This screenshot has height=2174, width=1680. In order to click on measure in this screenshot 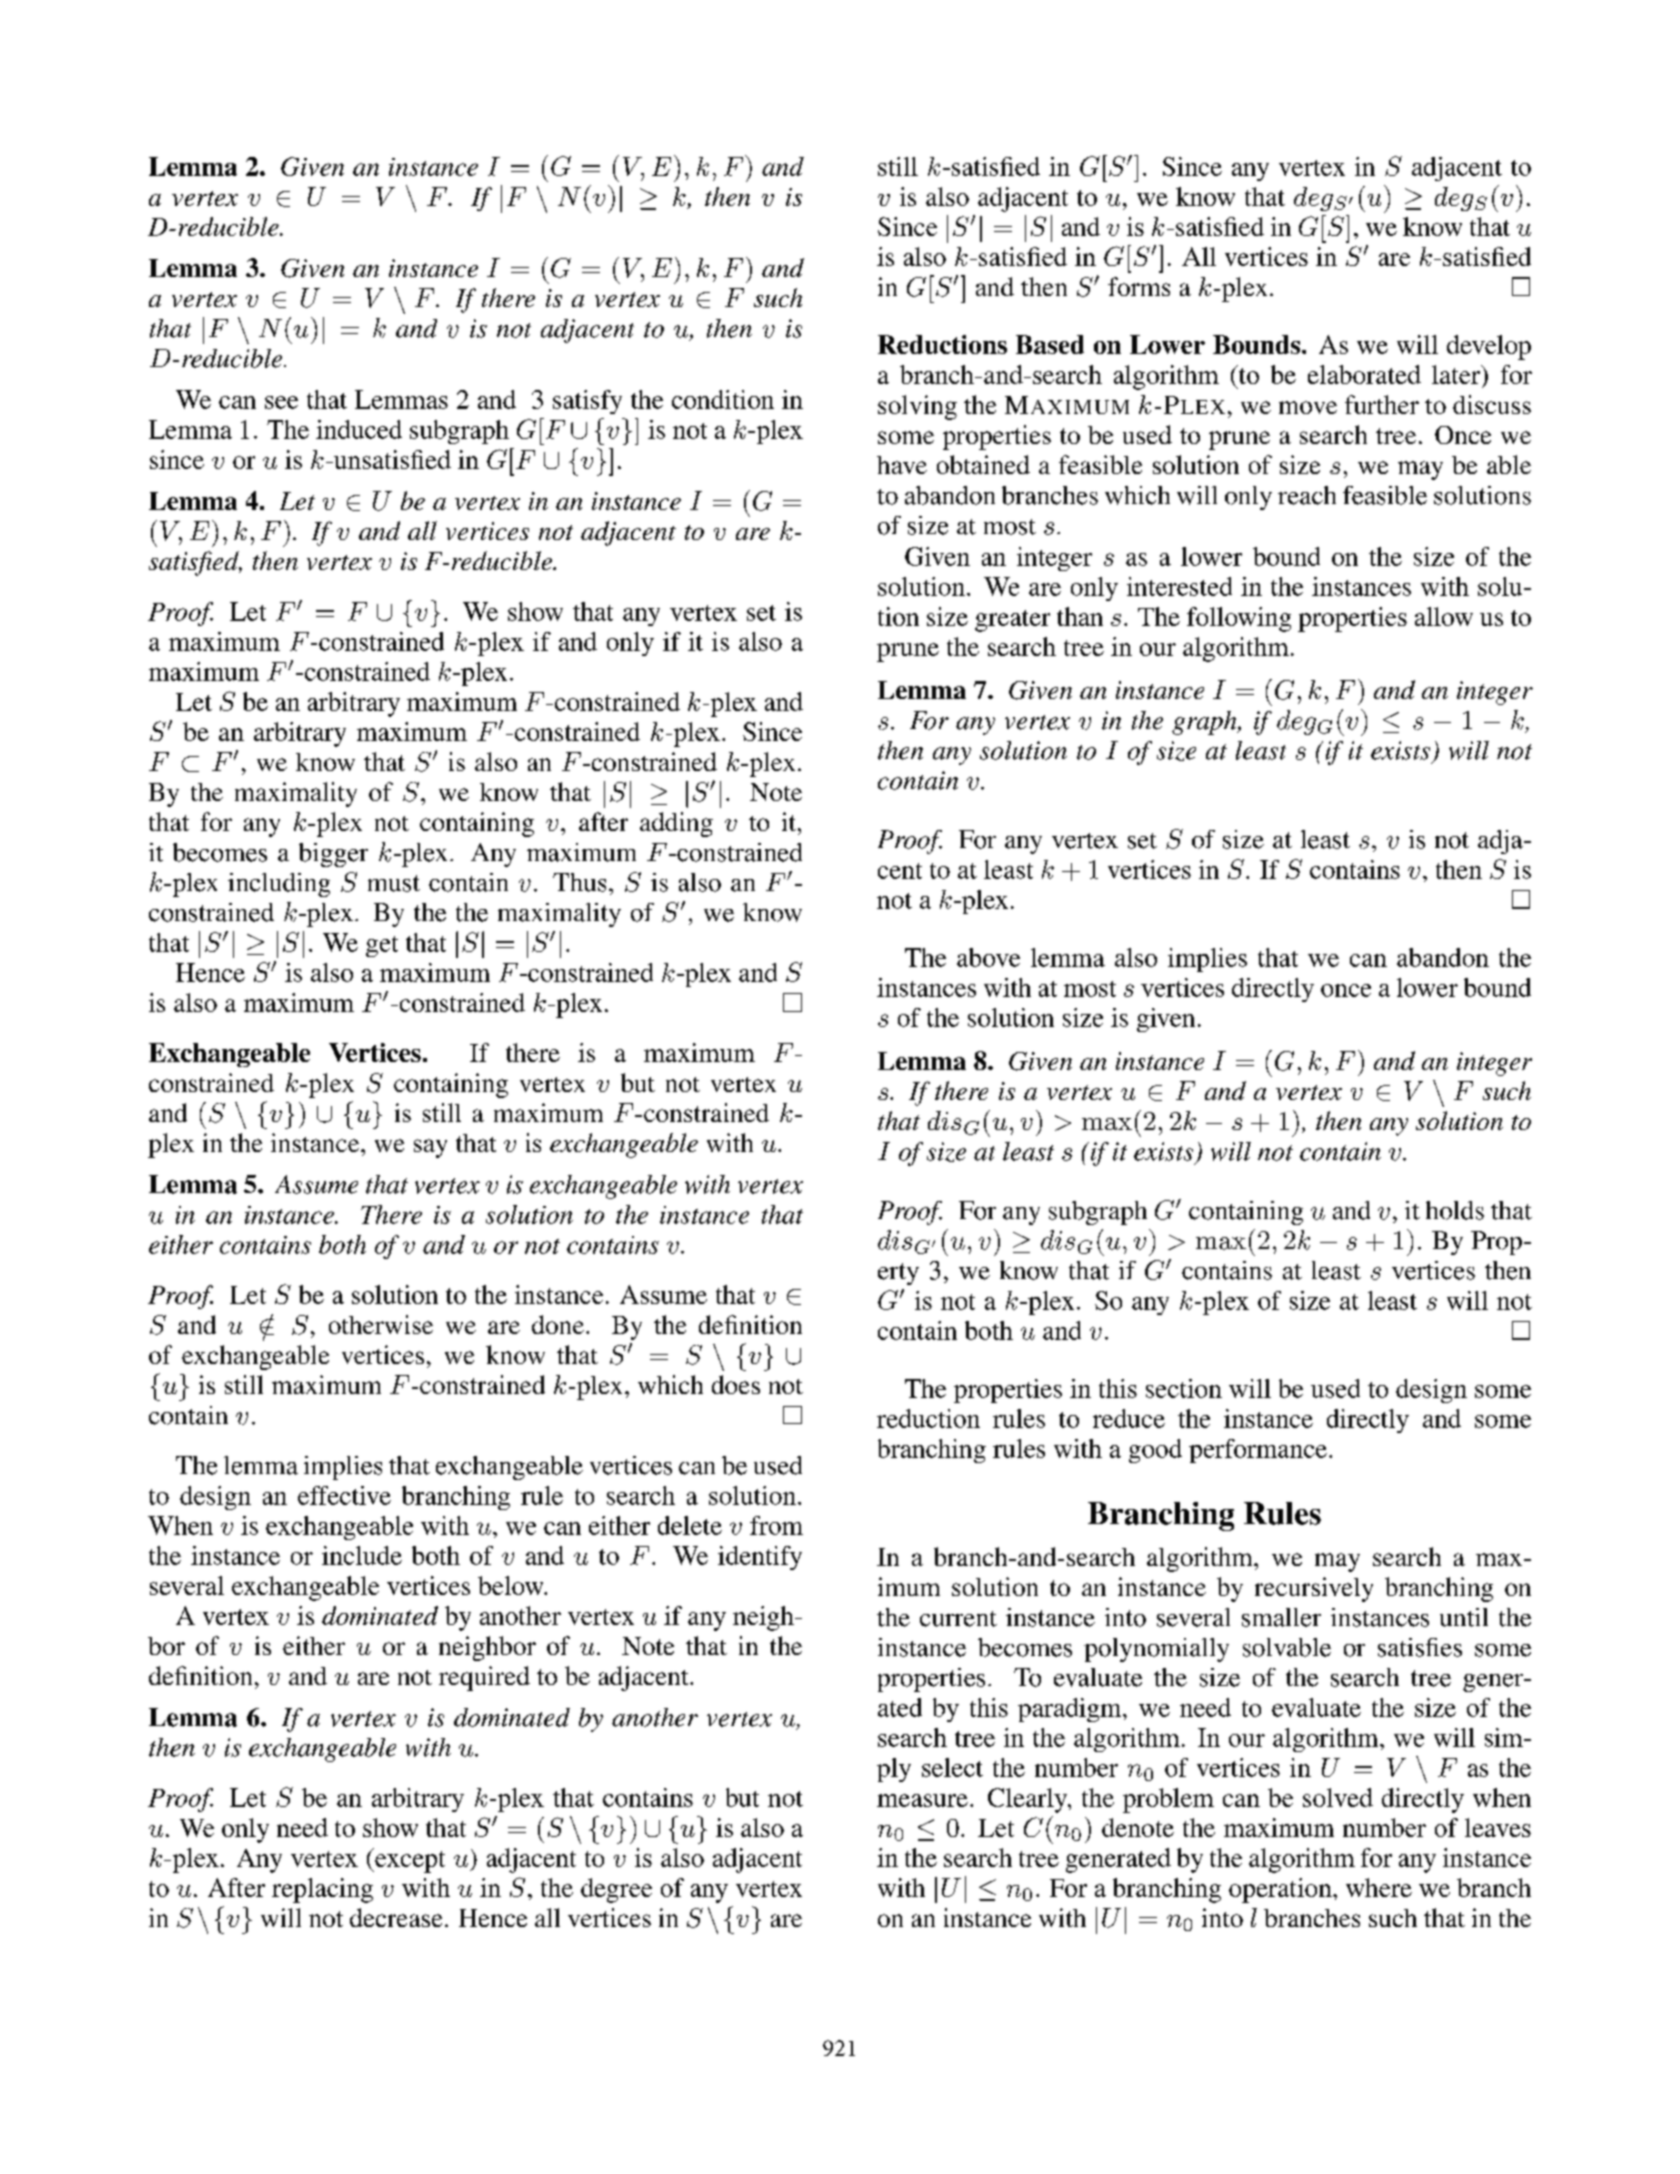, I will do `click(922, 1800)`.
